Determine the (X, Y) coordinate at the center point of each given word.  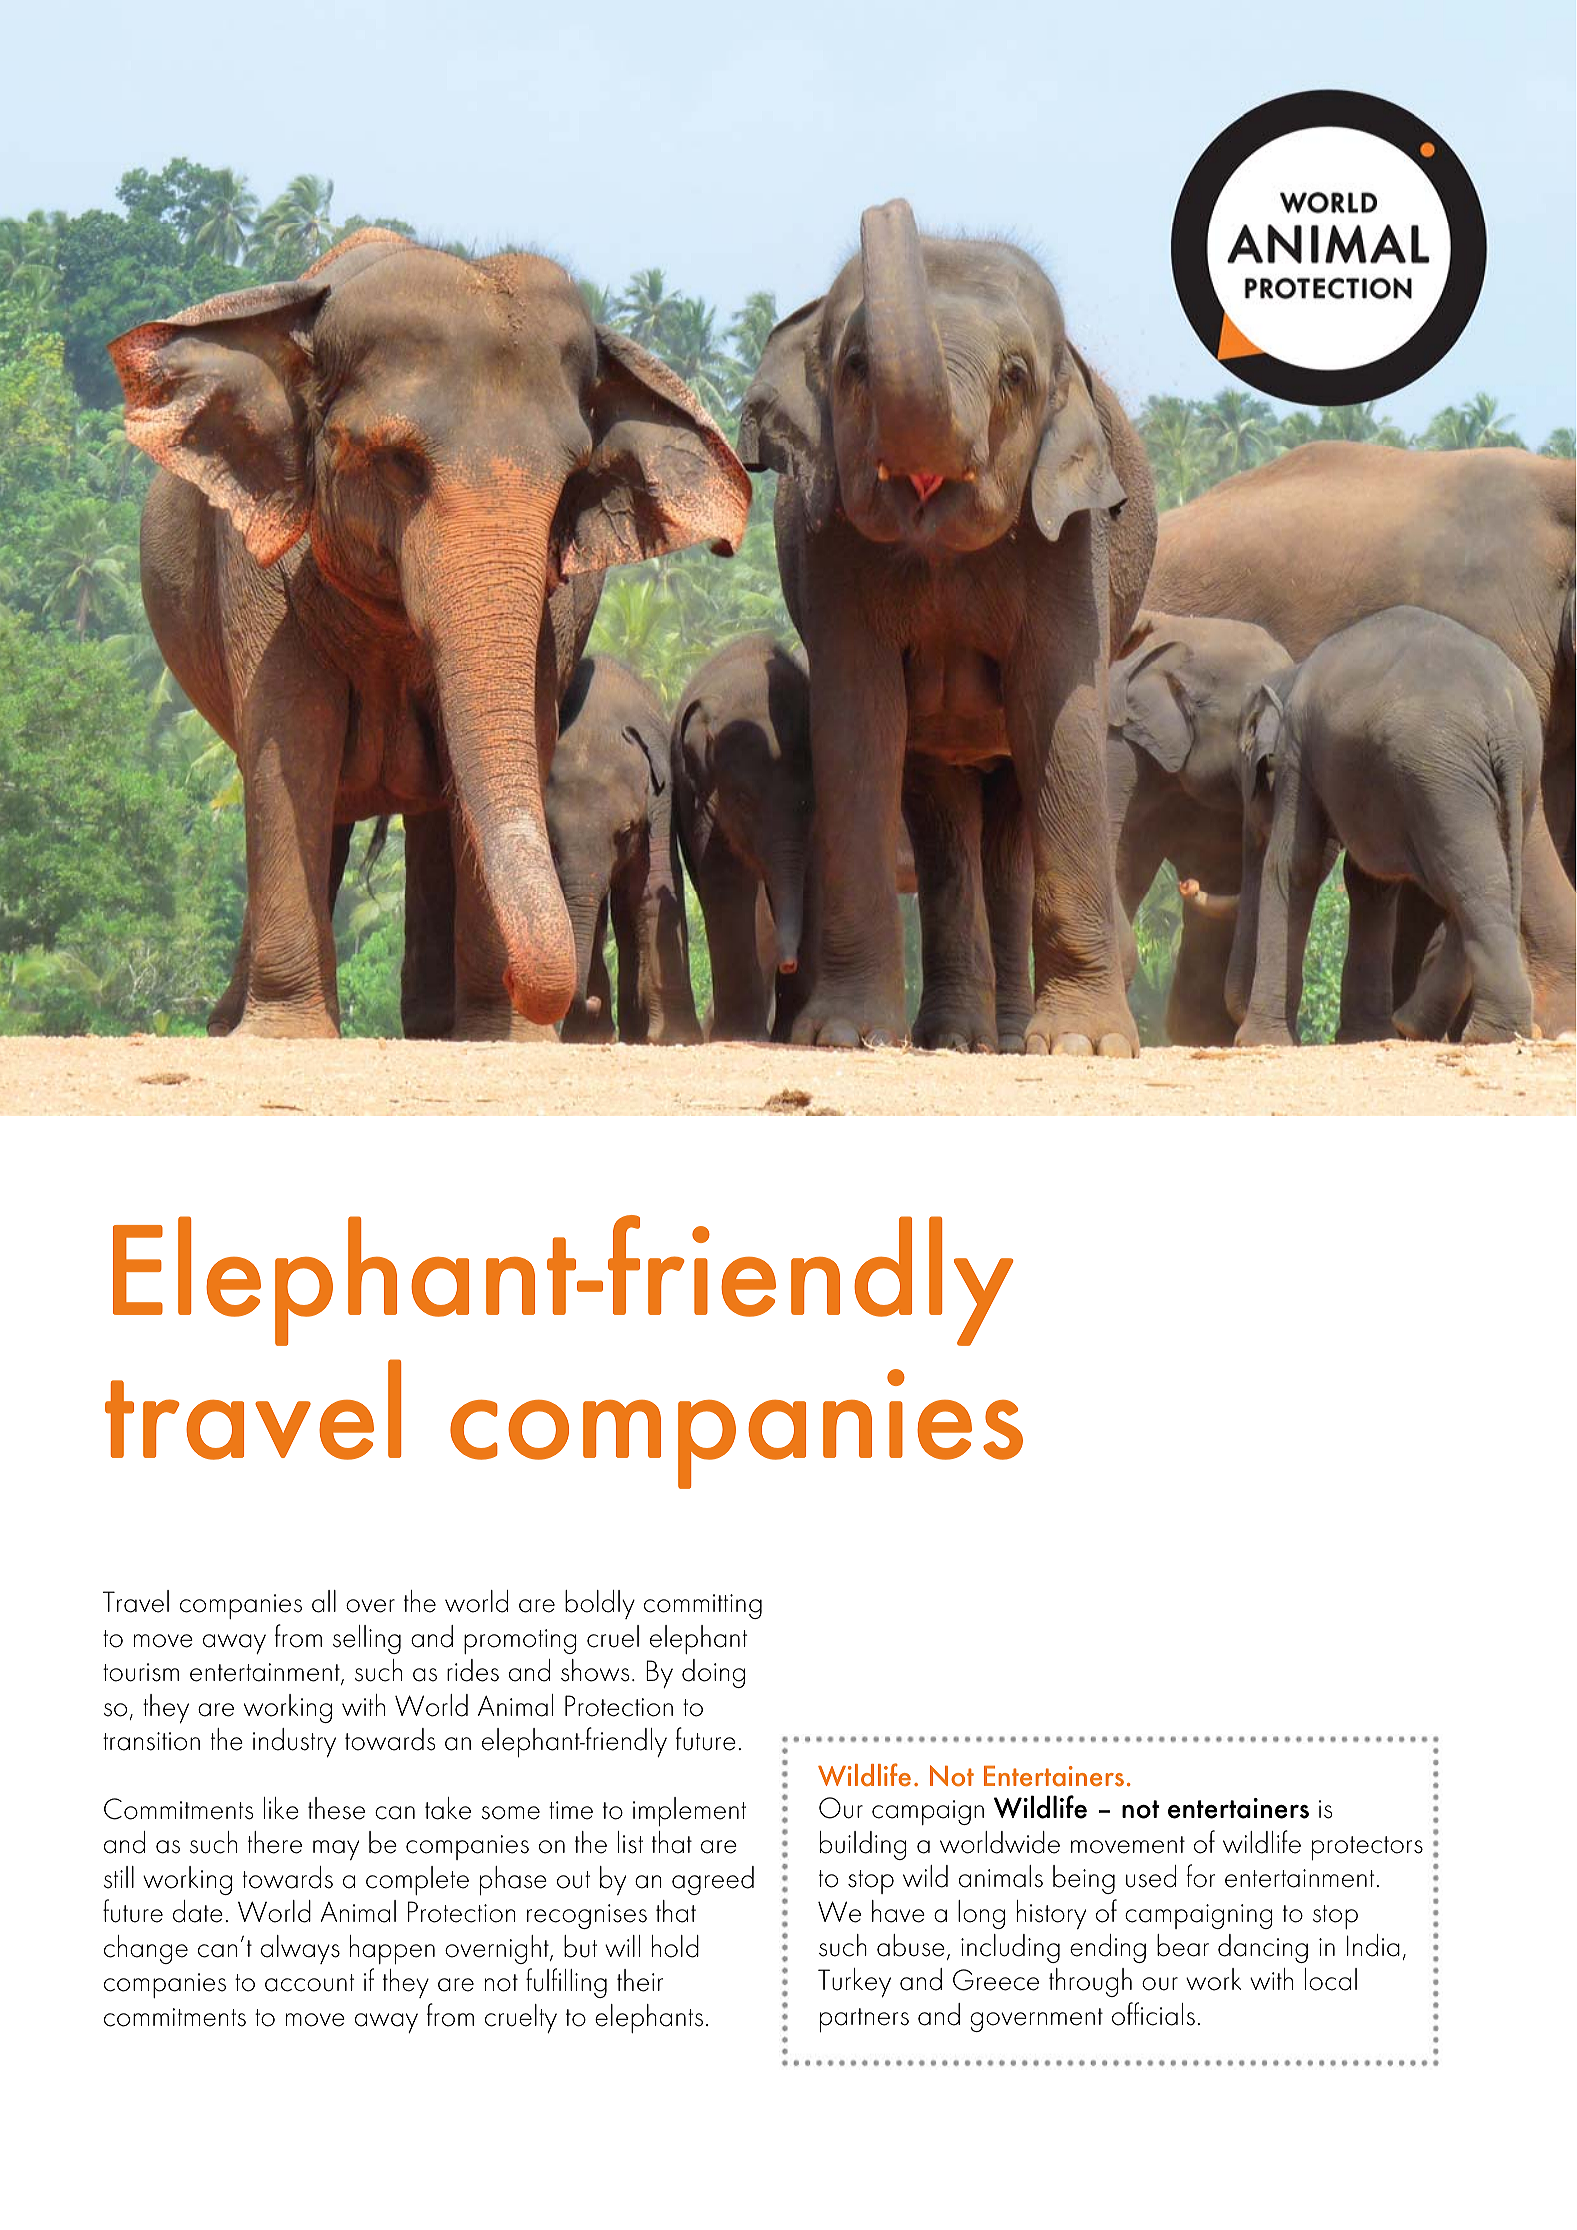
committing (703, 1606)
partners (864, 2020)
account (309, 1983)
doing (713, 1673)
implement (689, 1811)
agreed (713, 1880)
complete (417, 1880)
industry (294, 1743)
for (1201, 1876)
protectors (1367, 1848)
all (324, 1601)
